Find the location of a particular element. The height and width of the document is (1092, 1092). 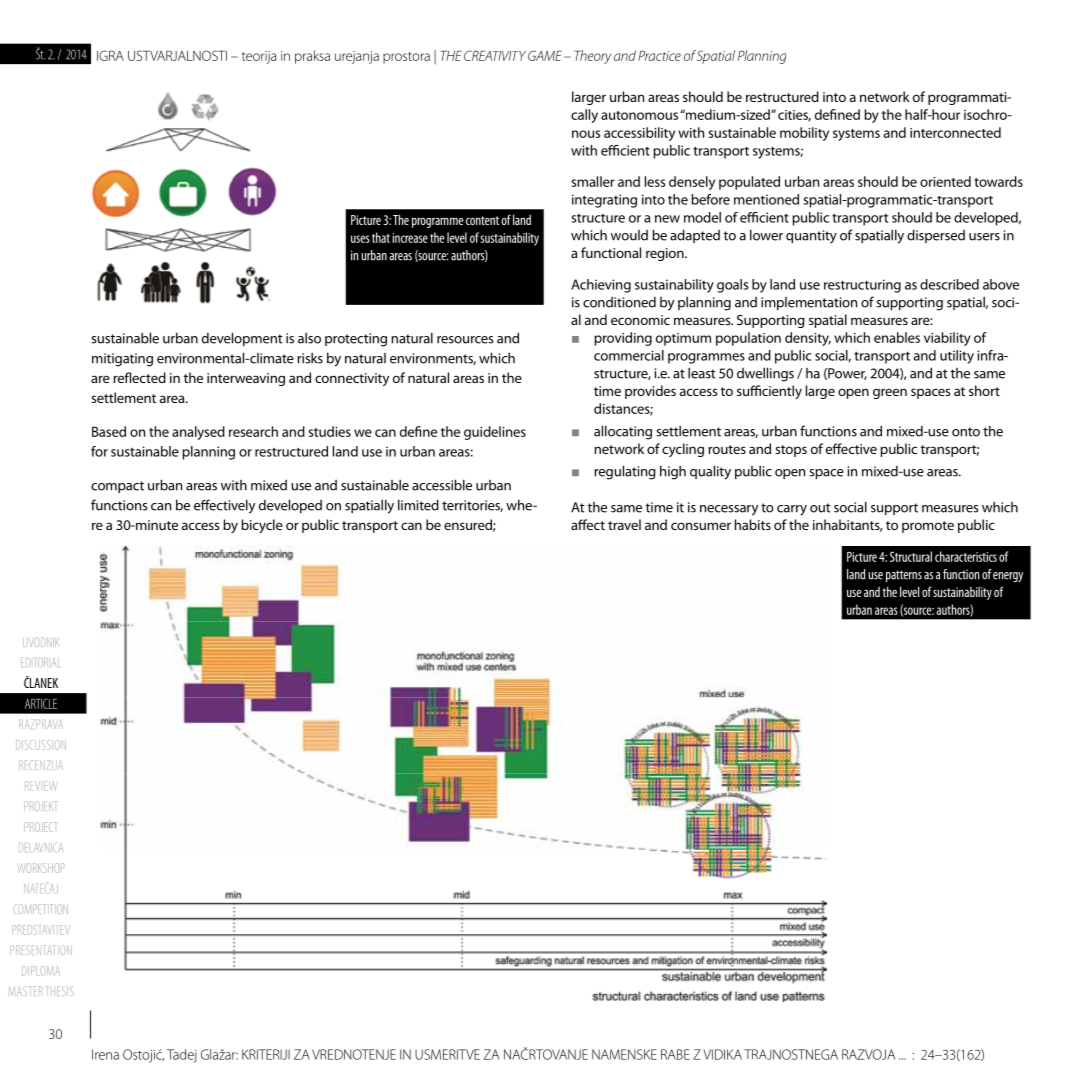

mobility is located at coordinates (804, 134).
